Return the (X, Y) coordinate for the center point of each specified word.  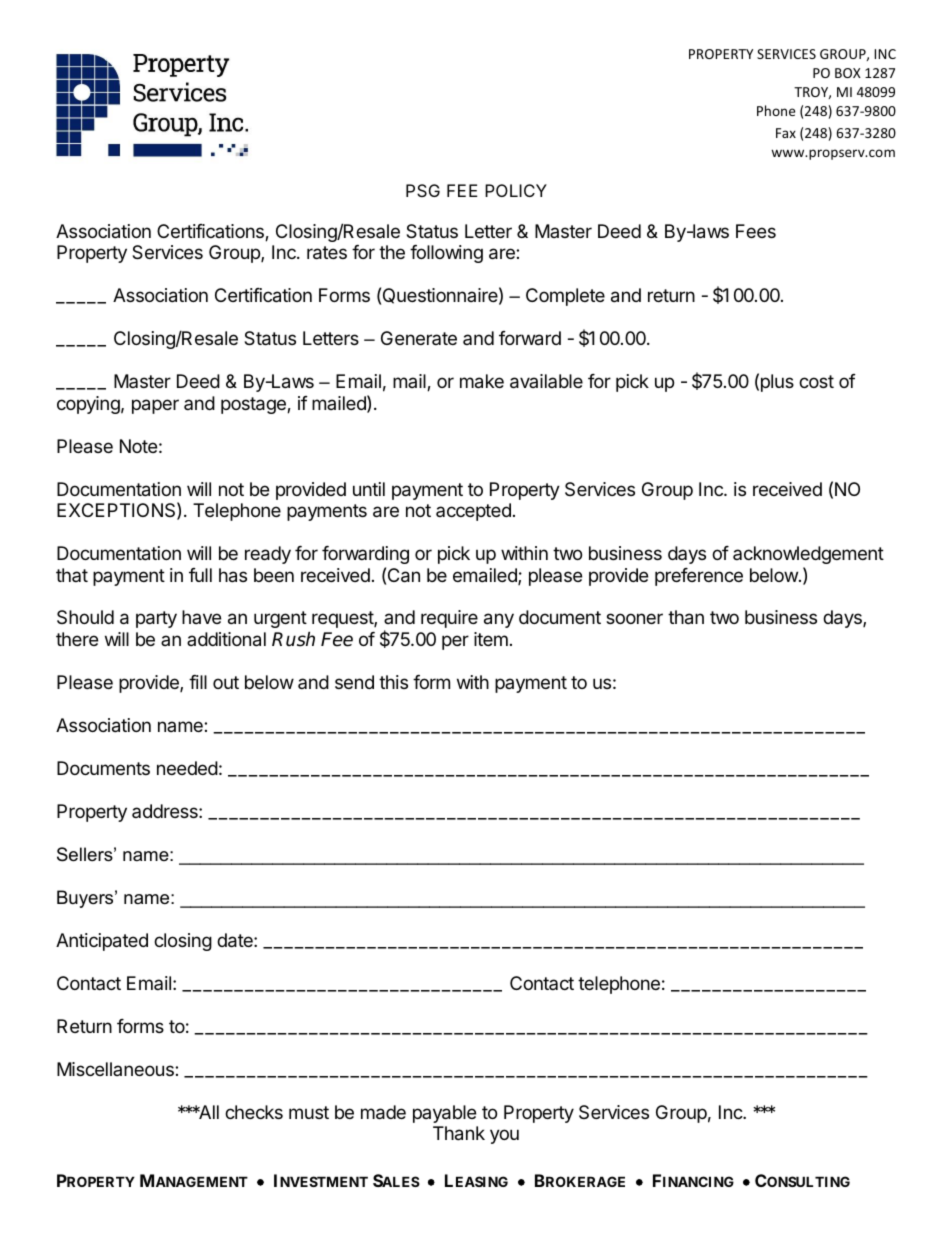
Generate (419, 338)
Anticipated (102, 942)
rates (327, 253)
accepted (473, 512)
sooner (634, 618)
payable (444, 1114)
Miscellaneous (116, 1069)
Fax (786, 133)
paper (155, 406)
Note (138, 446)
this (393, 682)
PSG (423, 190)
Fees (756, 231)
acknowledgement (808, 555)
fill (198, 682)
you (504, 1136)
